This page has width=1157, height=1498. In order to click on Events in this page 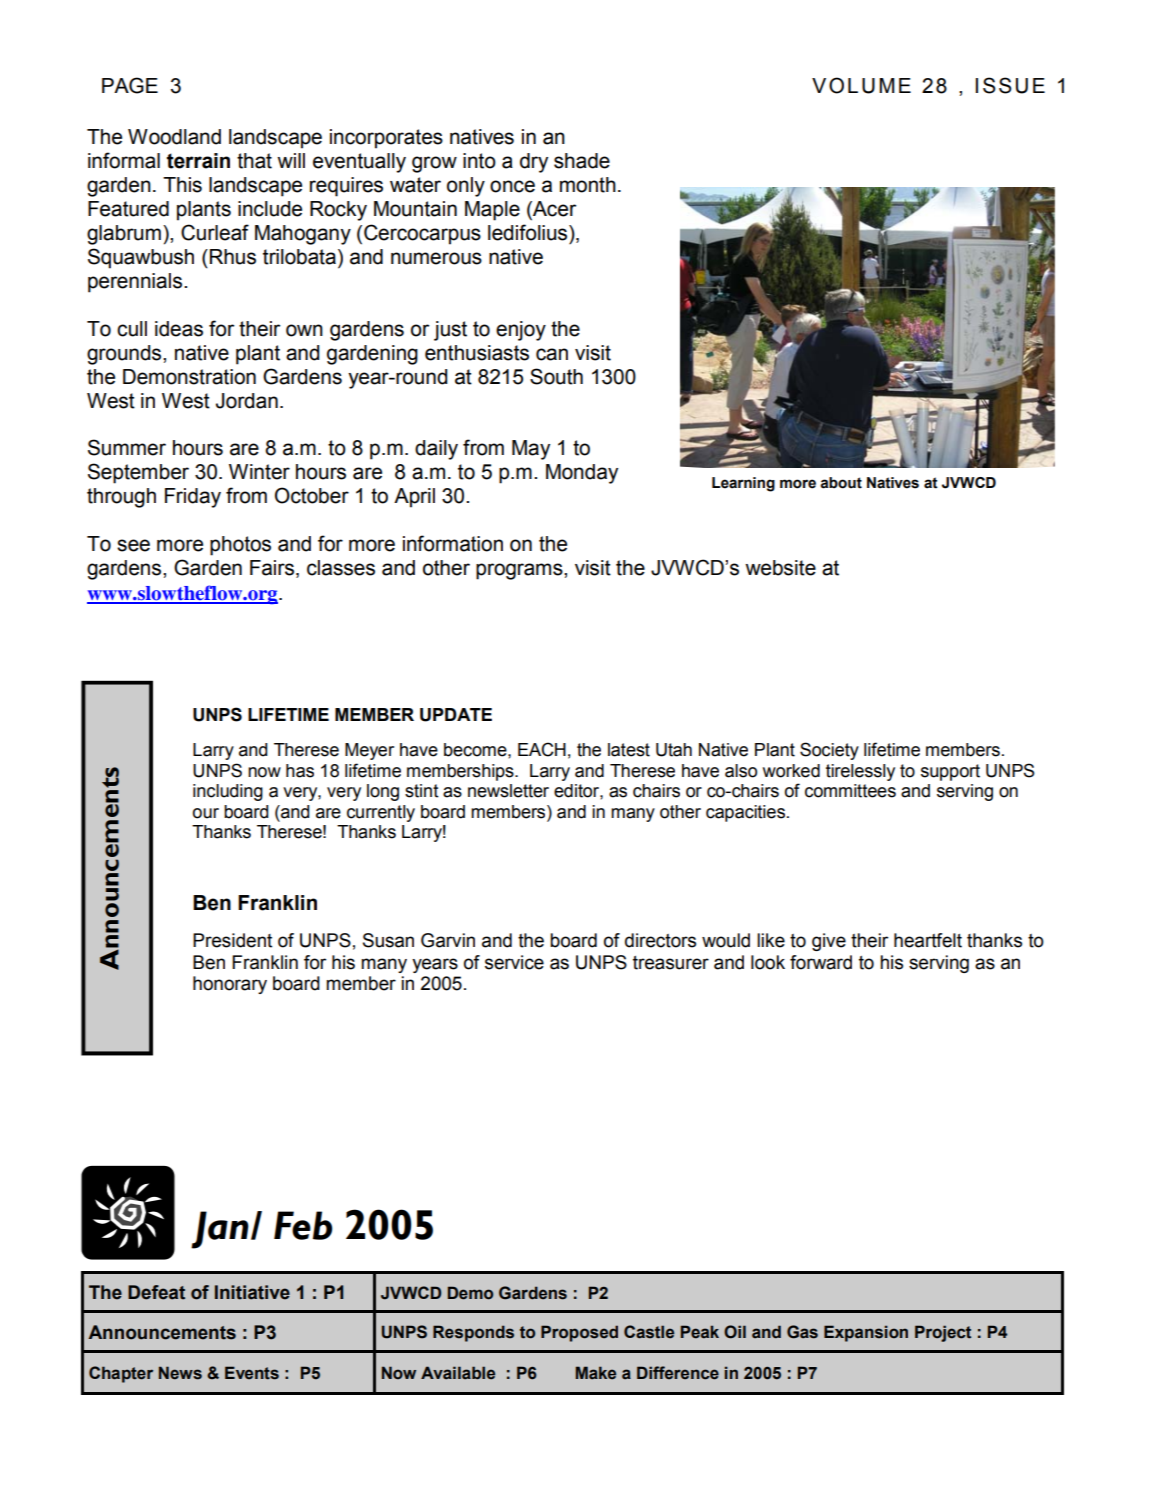, I will do `click(252, 1373)`.
